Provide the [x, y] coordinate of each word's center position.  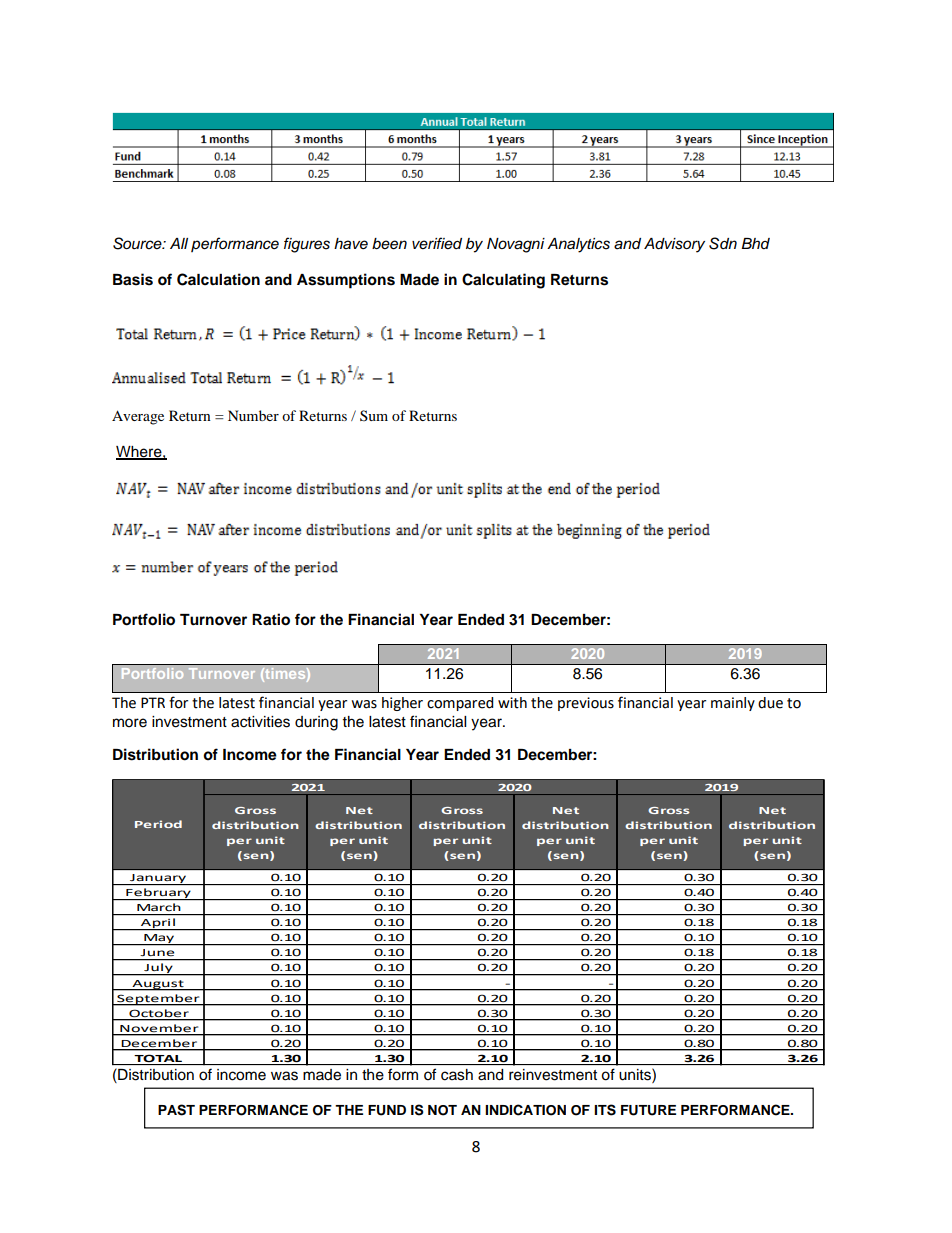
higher [402, 704]
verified [437, 243]
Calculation [218, 279]
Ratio [271, 619]
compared [460, 704]
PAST [176, 1110]
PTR [153, 702]
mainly [733, 704]
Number [253, 415]
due [770, 703]
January [158, 879]
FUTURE [648, 1110]
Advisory [674, 245]
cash [457, 1074]
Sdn [723, 243]
